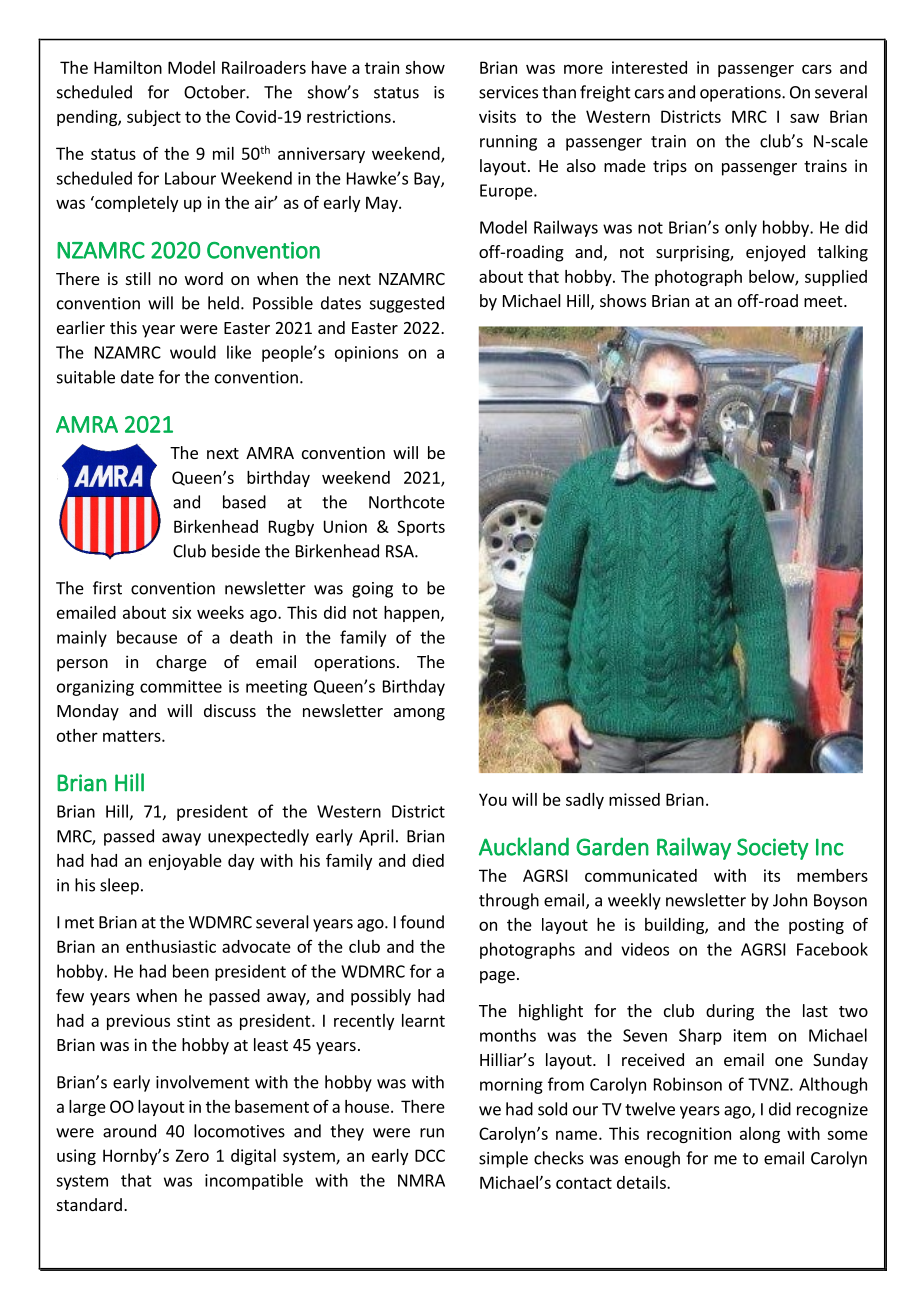 The width and height of the image is (924, 1308). What do you see at coordinates (772, 277) in the image?
I see `below` at bounding box center [772, 277].
